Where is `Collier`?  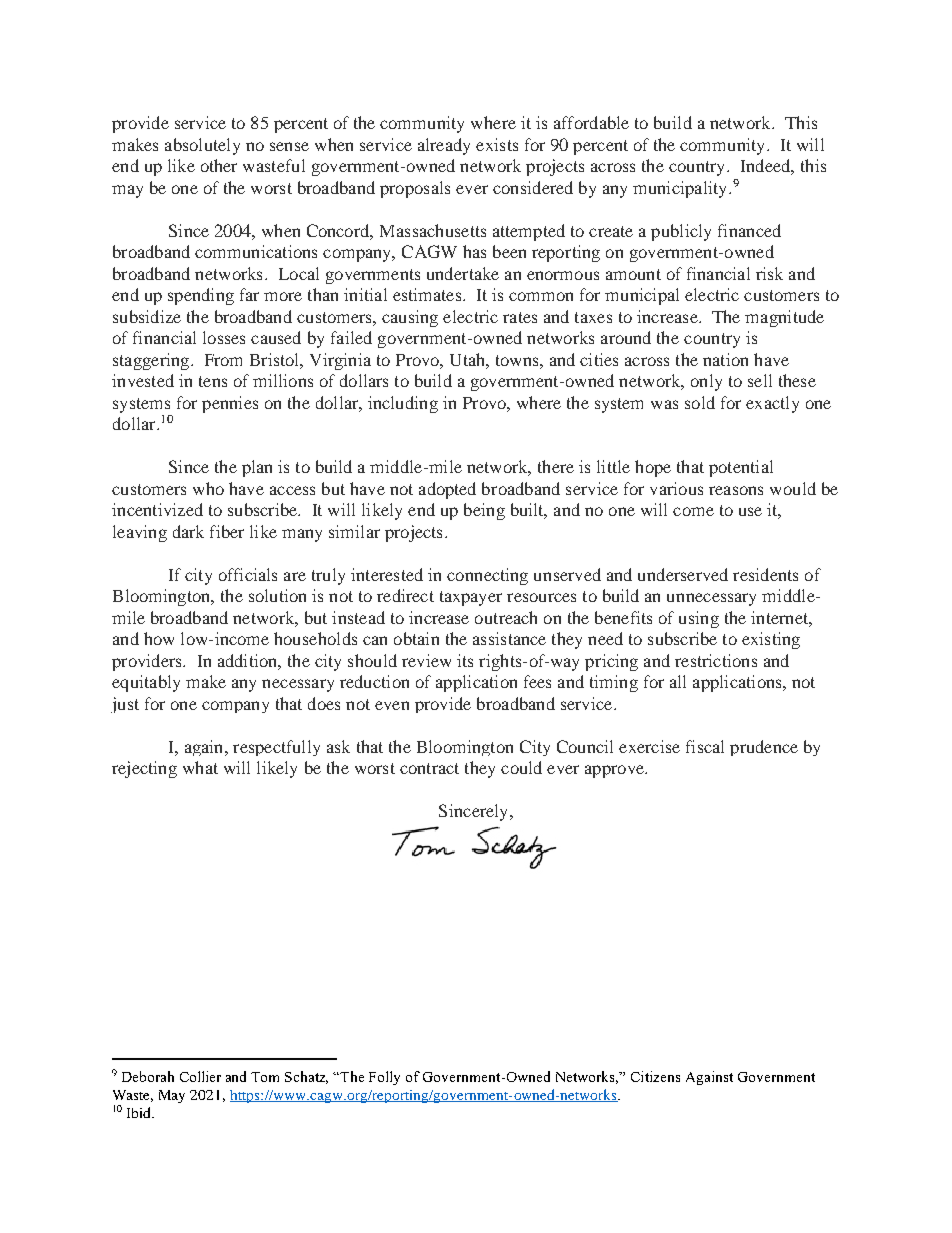
Collier is located at coordinates (200, 1076).
